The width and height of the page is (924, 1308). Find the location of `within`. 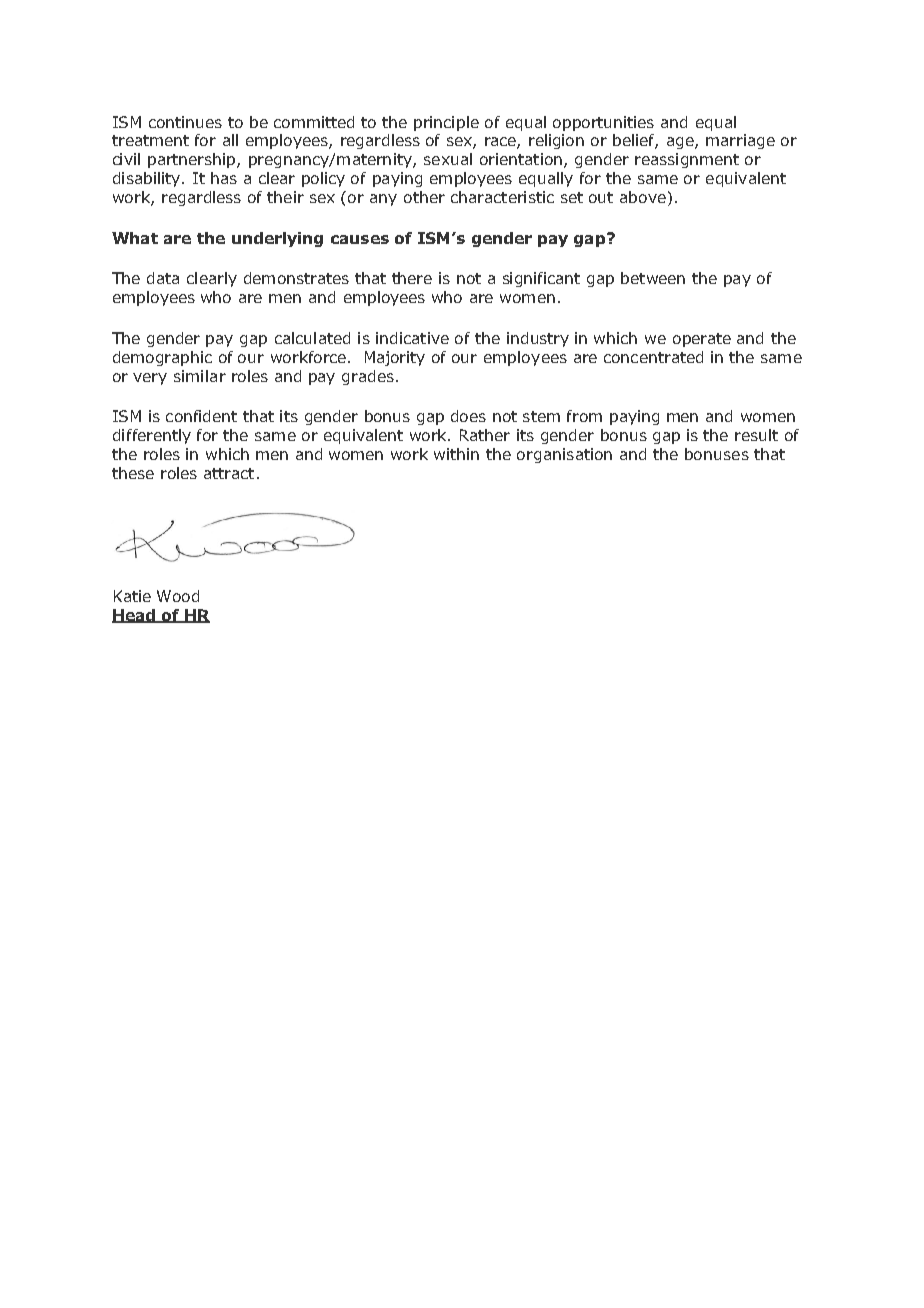

within is located at coordinates (456, 454).
